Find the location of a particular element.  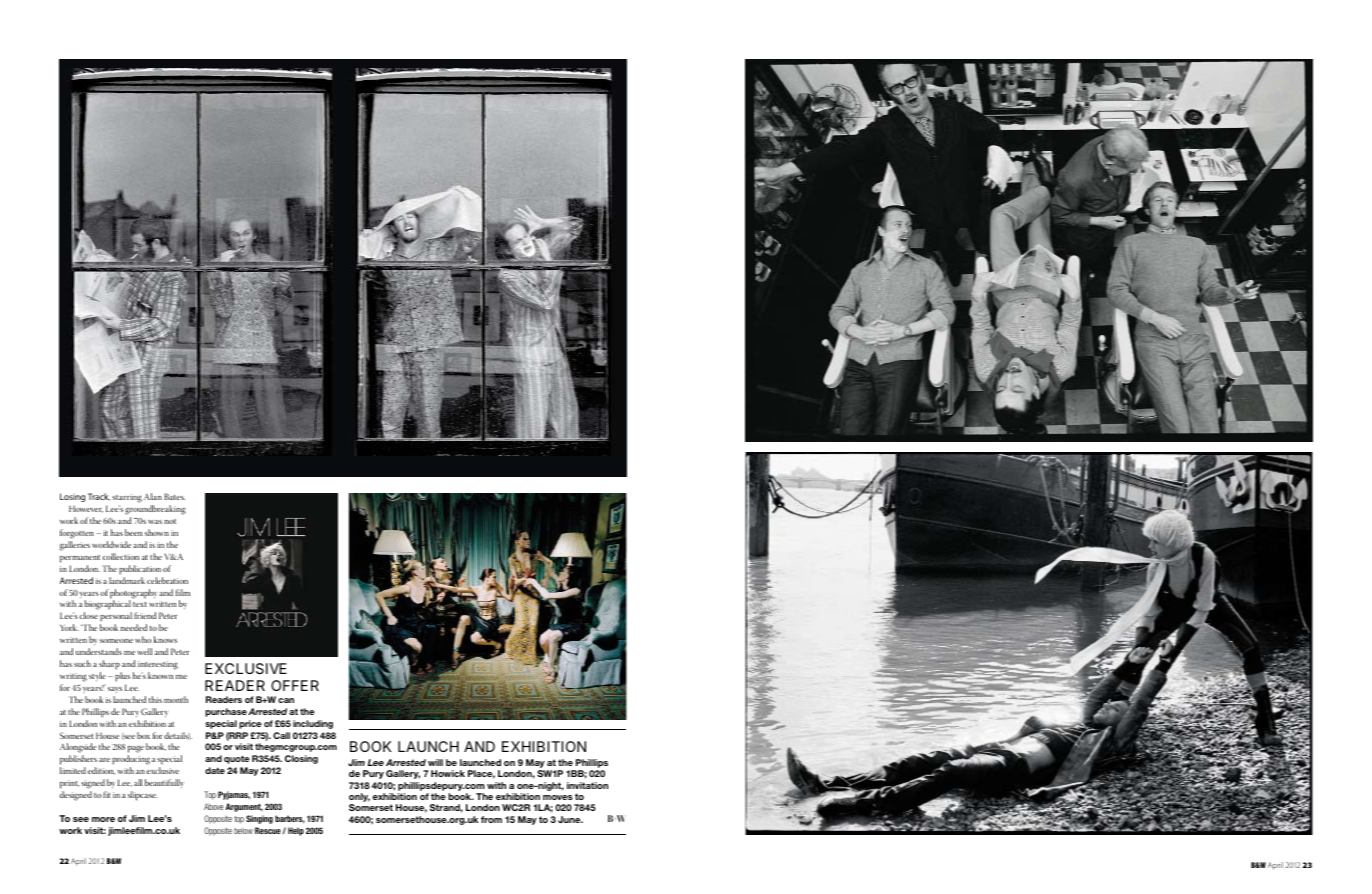

starring is located at coordinates (127, 498).
